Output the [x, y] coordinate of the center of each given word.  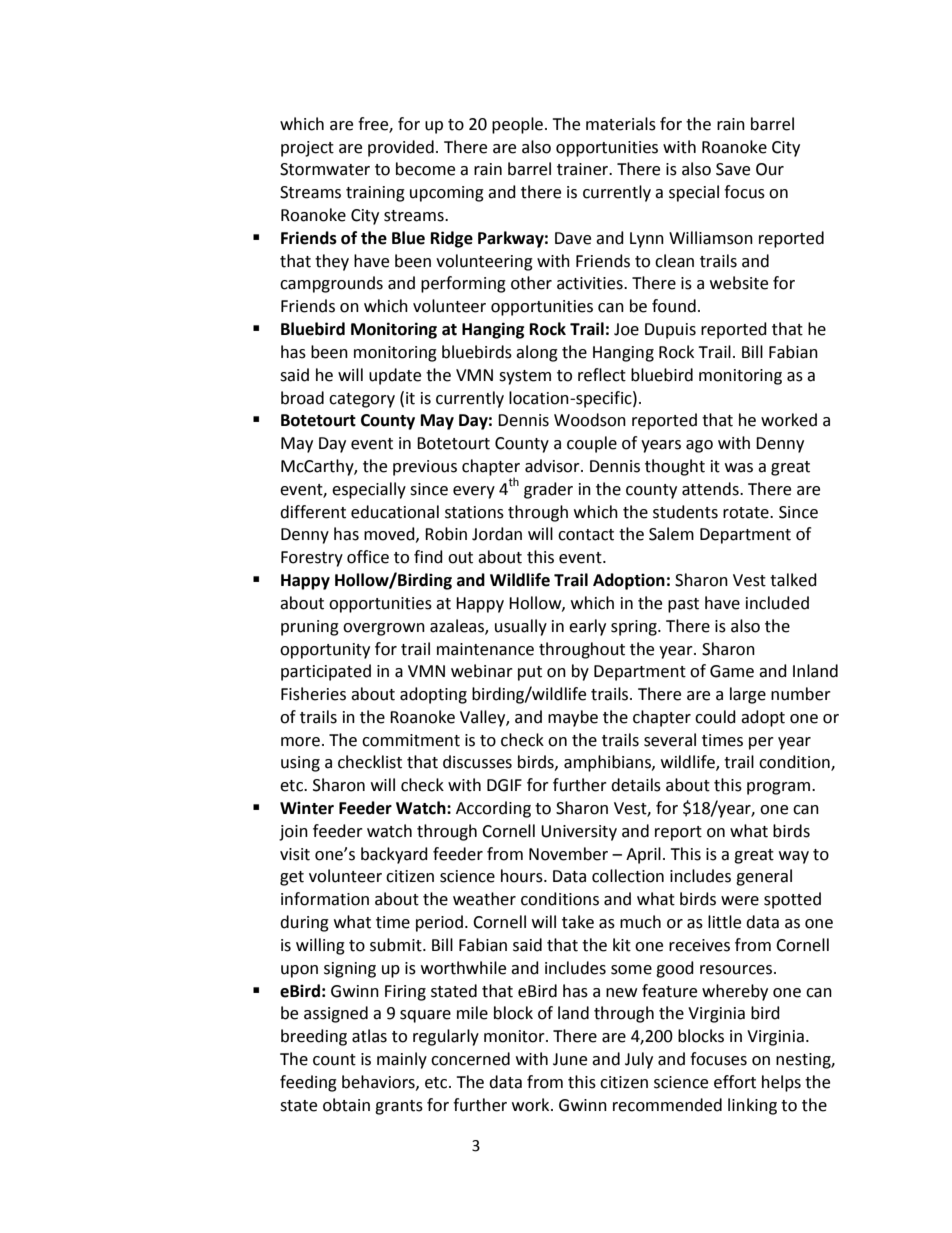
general [764, 877]
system [525, 377]
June [570, 1059]
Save [733, 169]
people [517, 125]
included [777, 603]
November [568, 854]
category [362, 400]
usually [521, 627]
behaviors [379, 1082]
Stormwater [325, 169]
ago [699, 446]
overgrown [384, 629]
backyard [394, 855]
